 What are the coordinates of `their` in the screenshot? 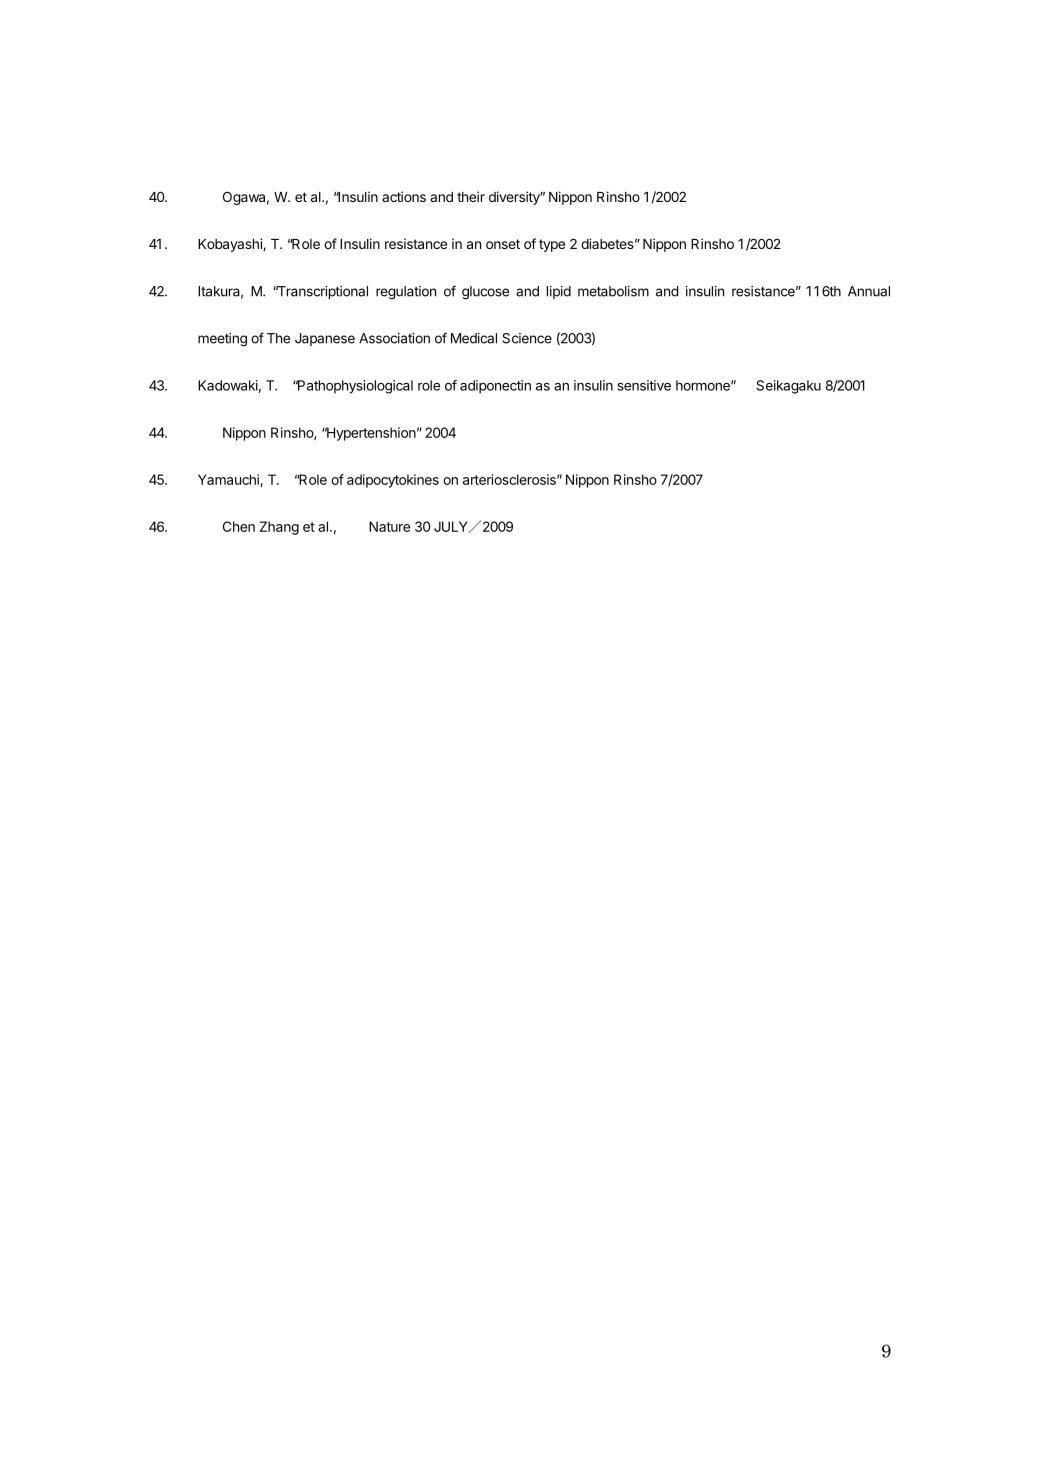 It's located at (471, 196).
